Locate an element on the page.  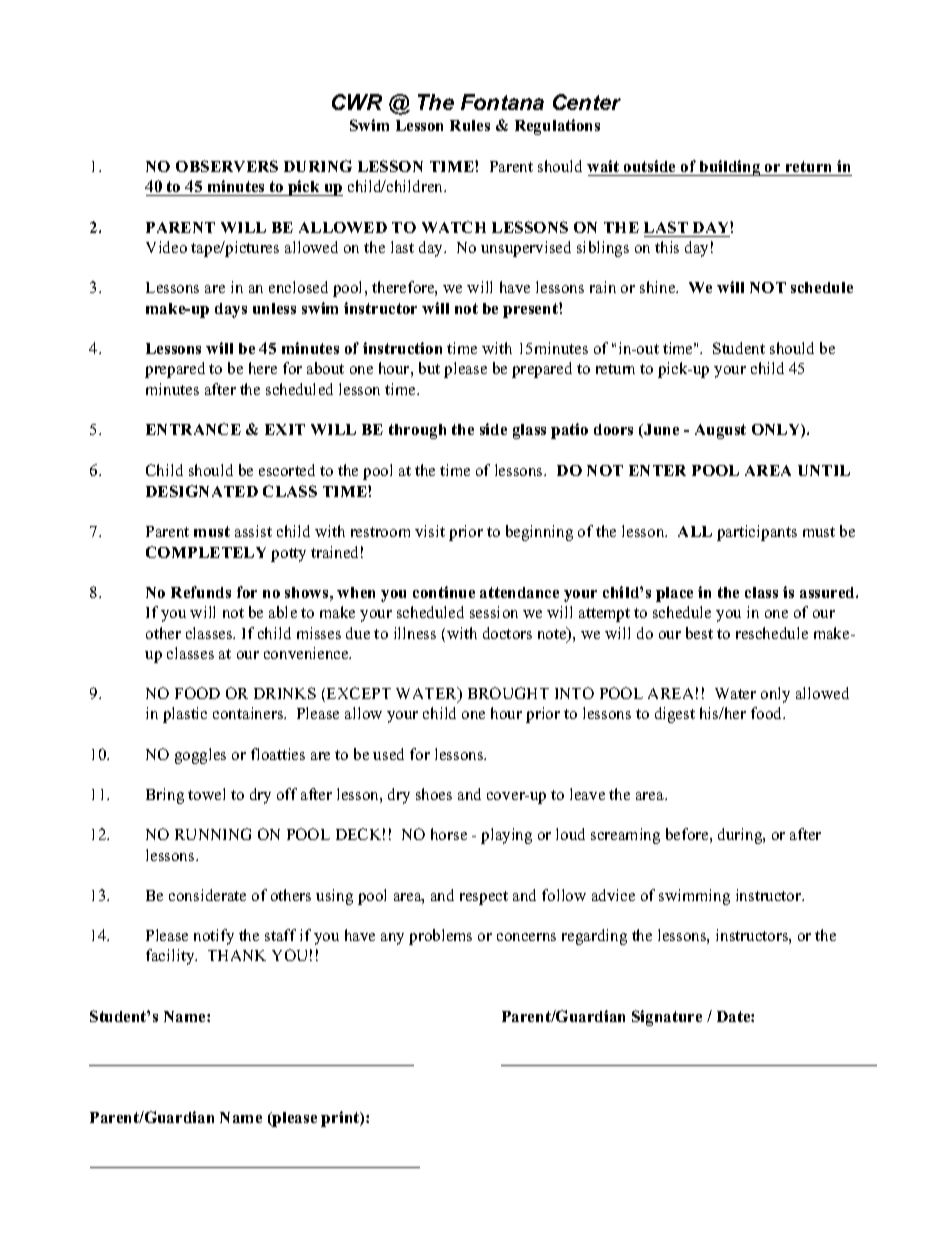
containers is located at coordinates (249, 713).
